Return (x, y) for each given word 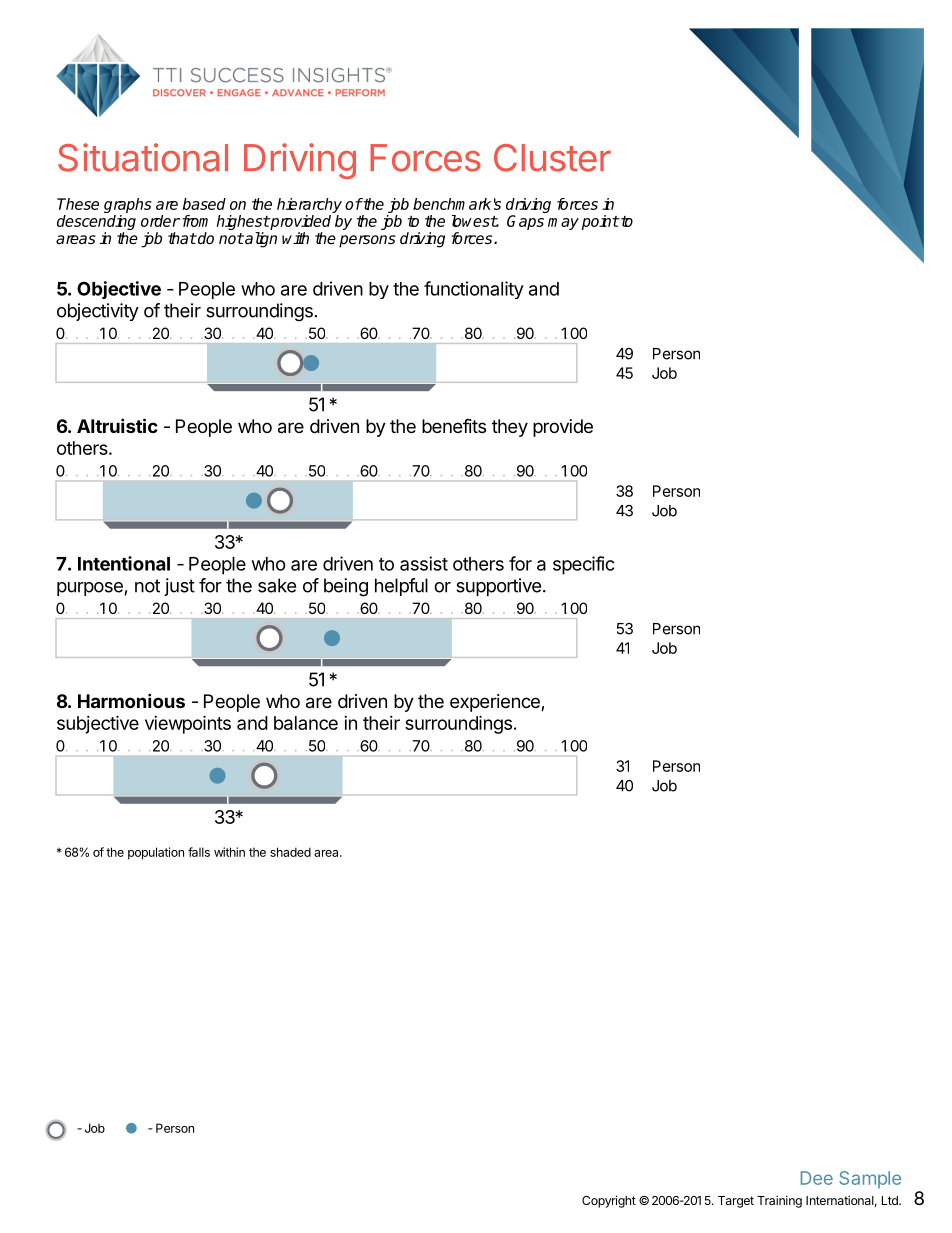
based (204, 204)
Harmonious (131, 700)
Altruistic (117, 425)
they (510, 428)
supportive (498, 587)
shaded (290, 852)
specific (584, 565)
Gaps (525, 222)
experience (496, 703)
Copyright (609, 1201)
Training (779, 1201)
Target (736, 1202)
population (156, 853)
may (563, 224)
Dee (817, 1178)
